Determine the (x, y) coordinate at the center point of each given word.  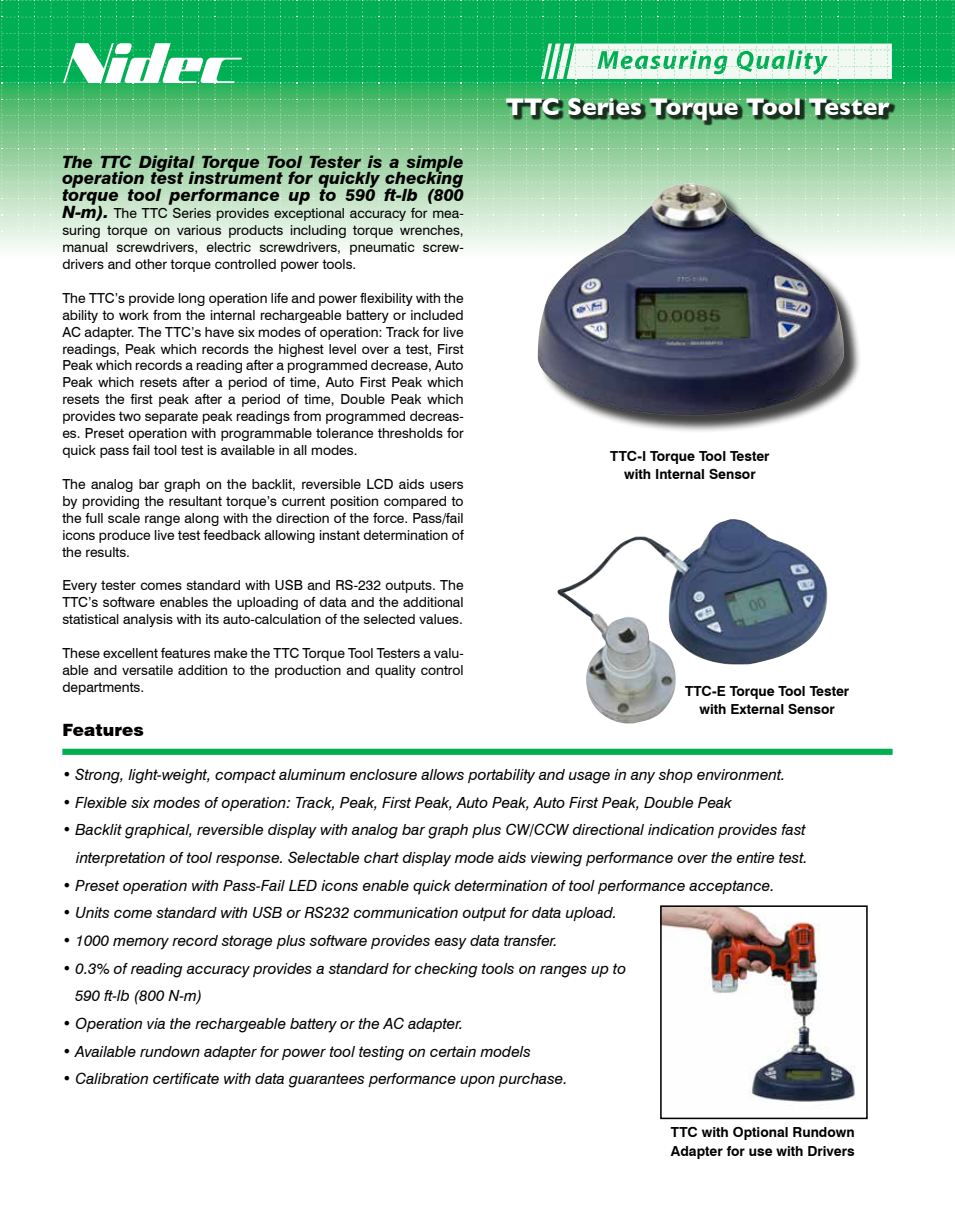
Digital (167, 164)
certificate (186, 1078)
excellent (130, 653)
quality (395, 671)
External (757, 709)
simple (435, 164)
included (437, 315)
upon (477, 1081)
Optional (760, 1133)
